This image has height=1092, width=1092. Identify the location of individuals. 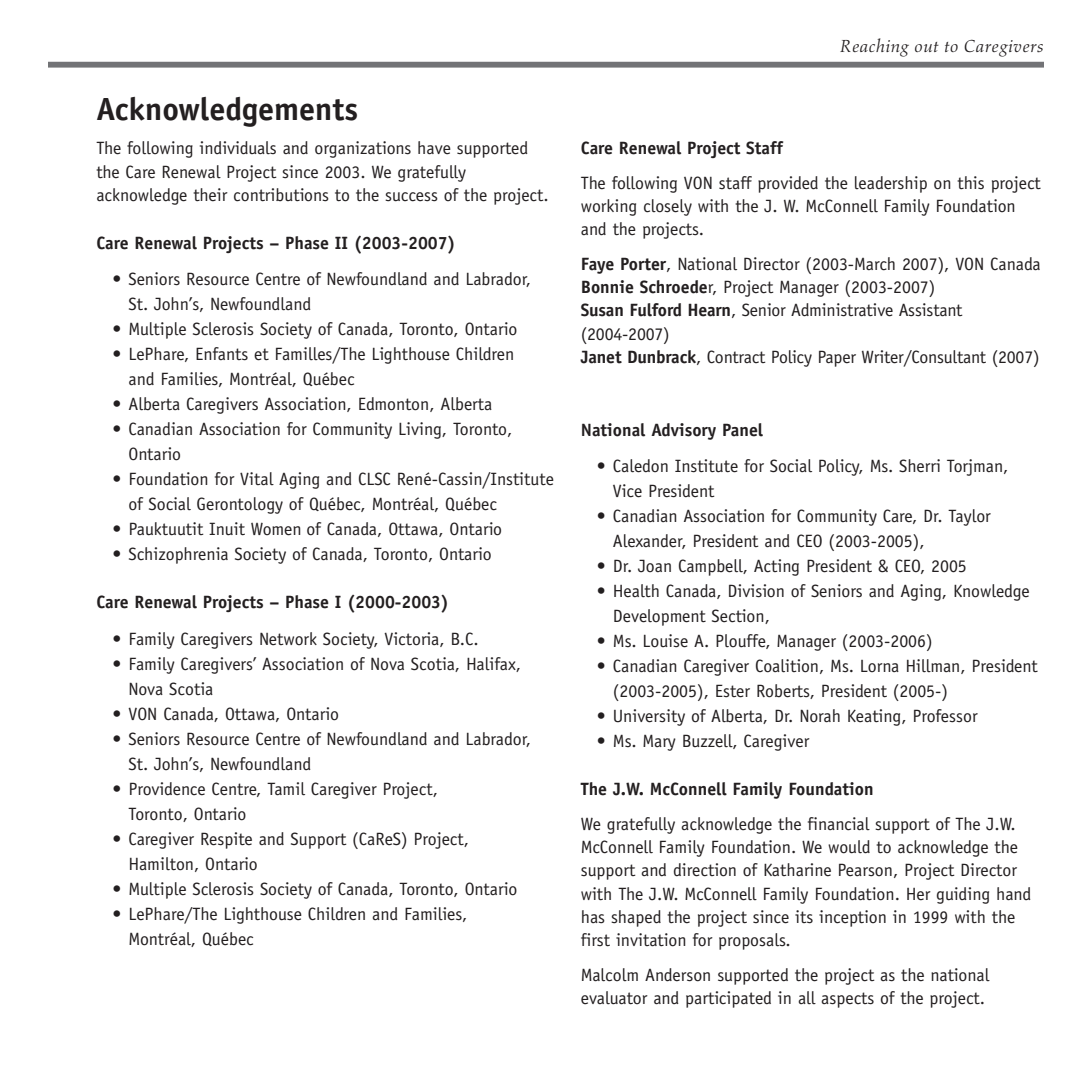
(238, 148).
